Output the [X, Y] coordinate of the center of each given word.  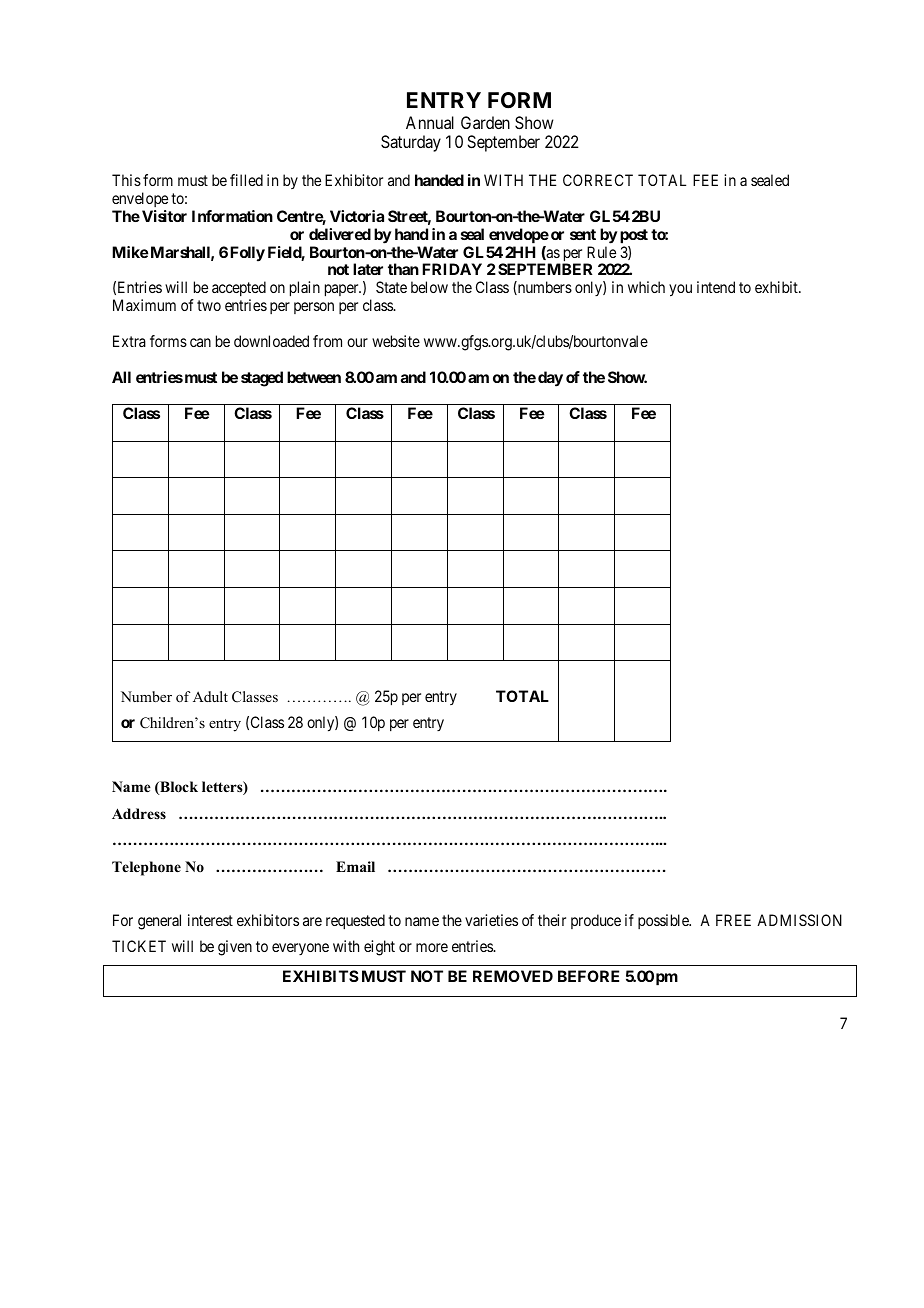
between [314, 377]
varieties [491, 920]
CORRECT [598, 180]
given [235, 948]
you [680, 290]
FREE [733, 920]
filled [246, 180]
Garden [485, 122]
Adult [210, 696]
